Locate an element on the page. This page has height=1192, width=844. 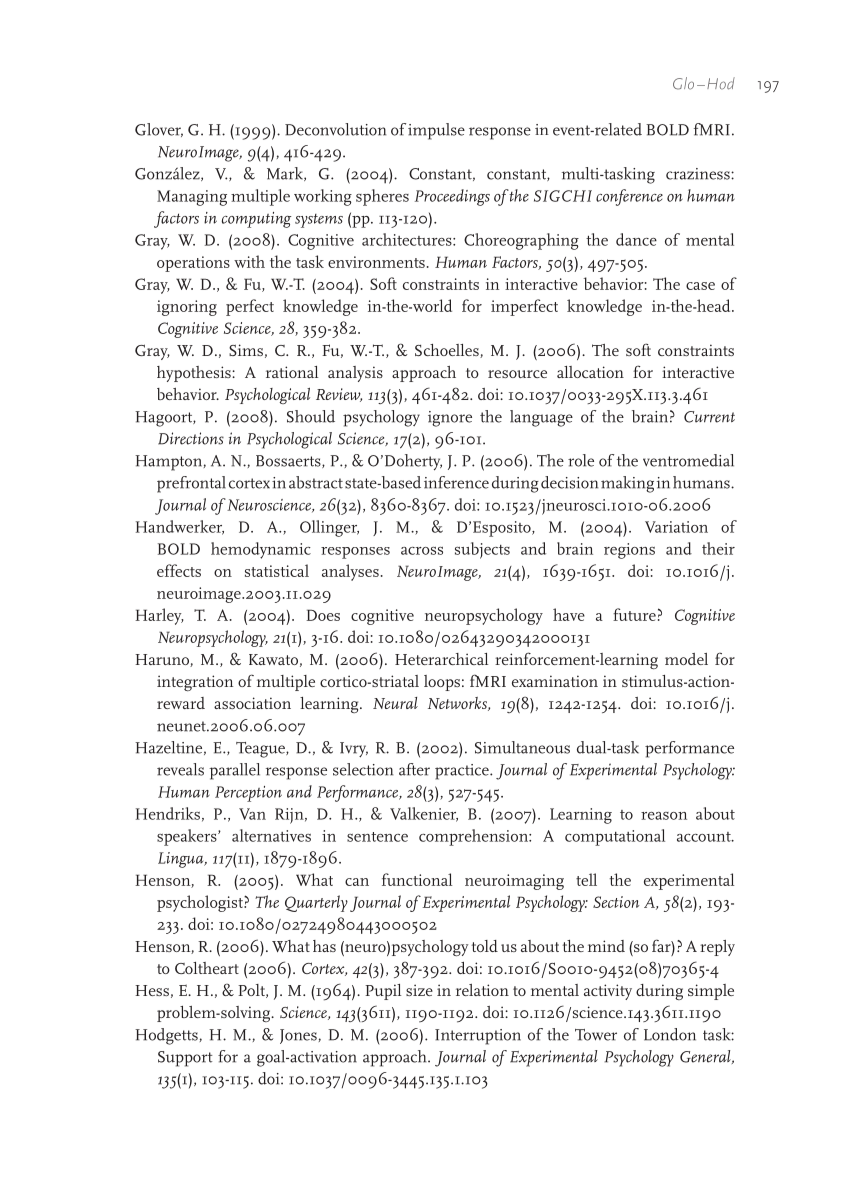
ignore is located at coordinates (450, 419).
